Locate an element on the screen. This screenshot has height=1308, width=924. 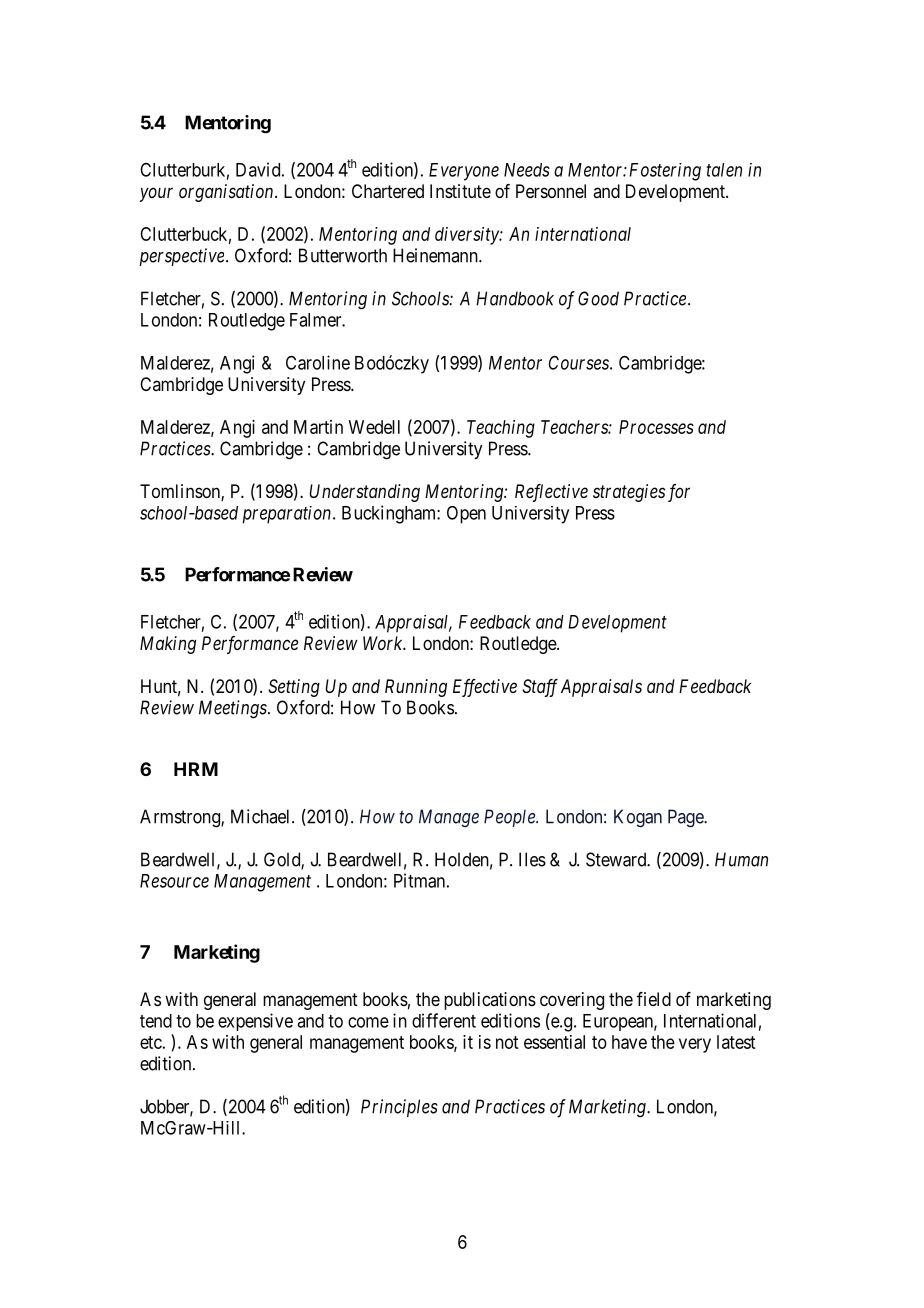
expensive is located at coordinates (255, 1022).
